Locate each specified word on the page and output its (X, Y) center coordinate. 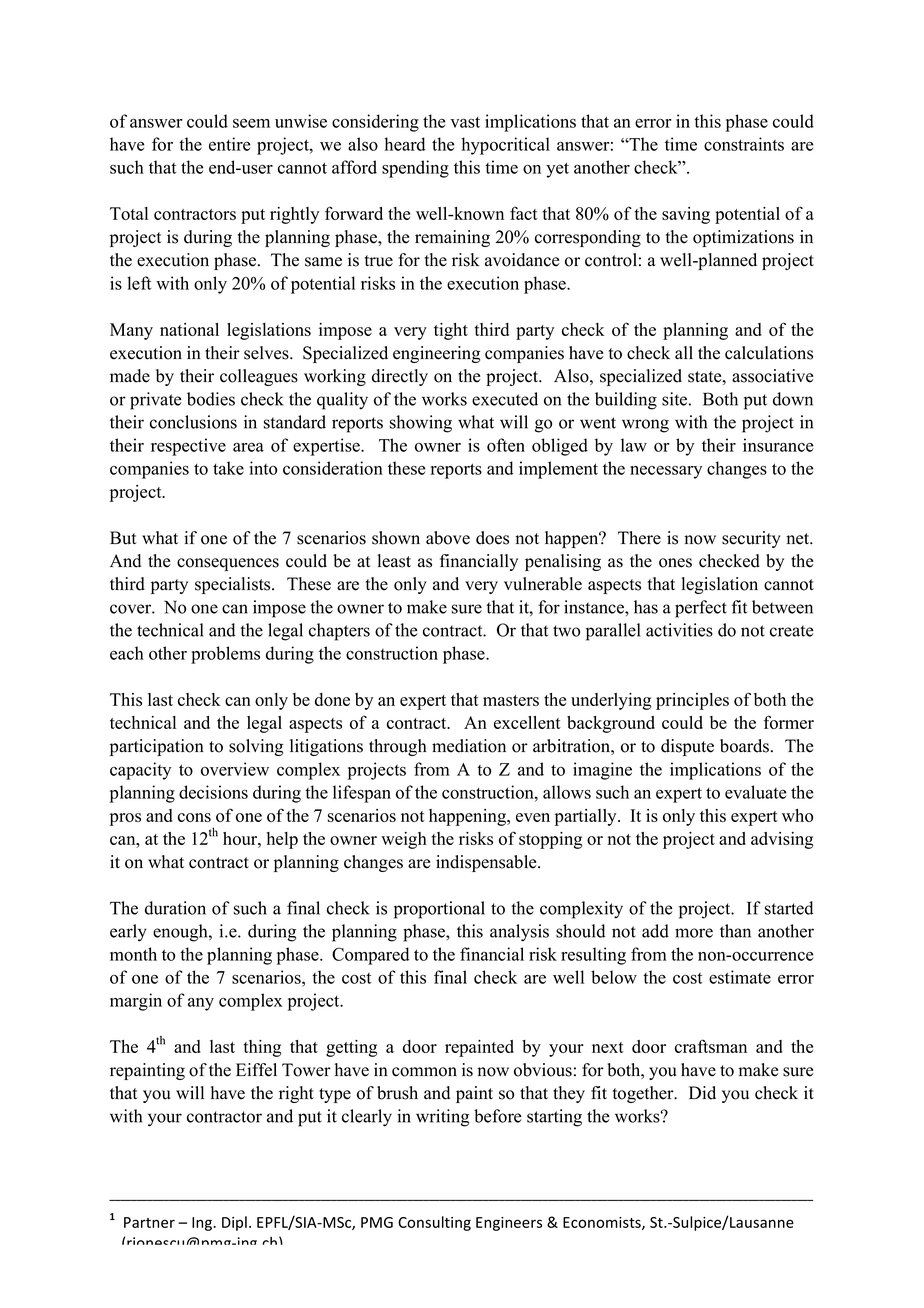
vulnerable (543, 584)
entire (229, 144)
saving (686, 215)
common (424, 1072)
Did (702, 1093)
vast (465, 122)
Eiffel (256, 1070)
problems (225, 655)
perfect (701, 609)
